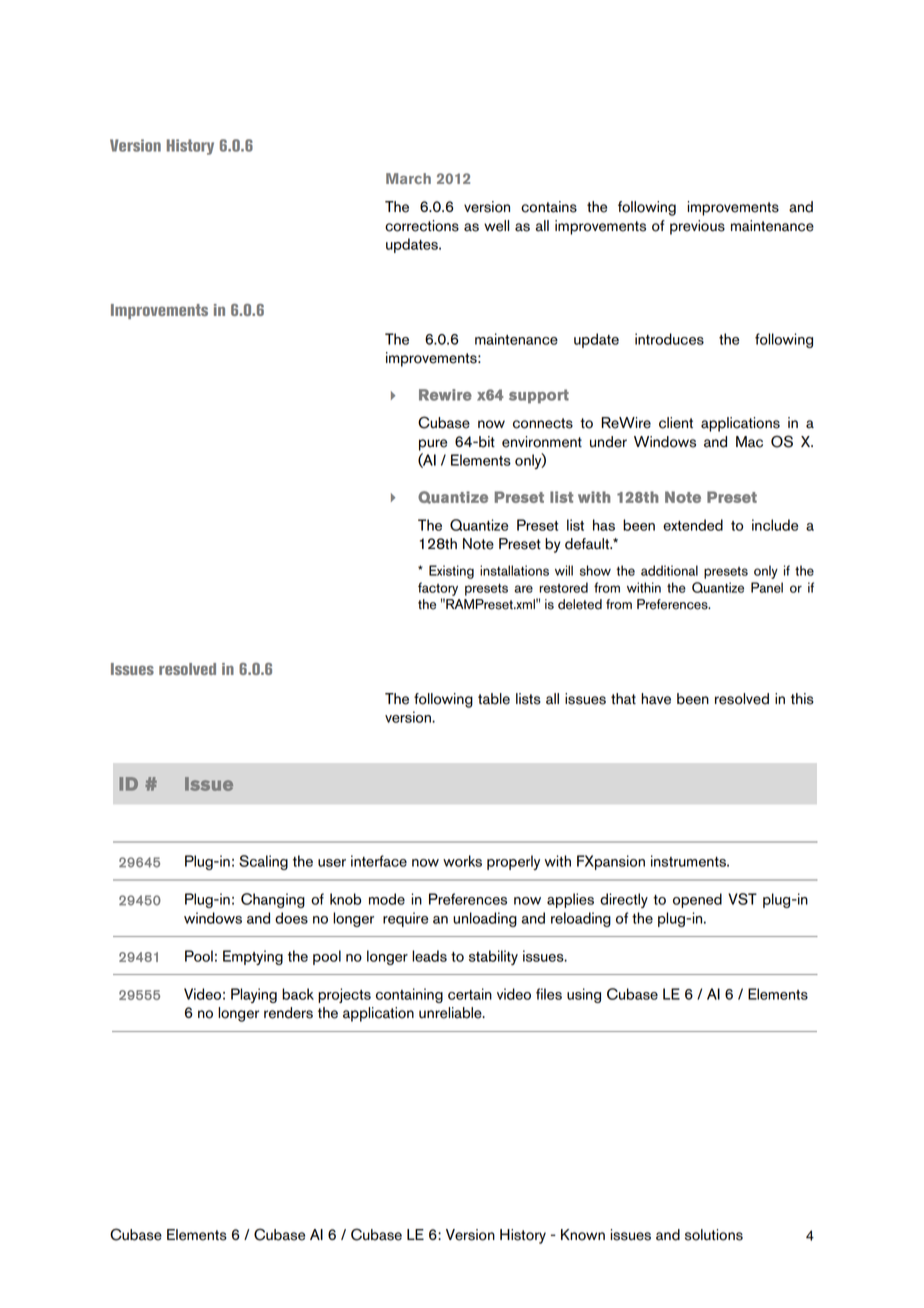 The image size is (924, 1308). What do you see at coordinates (288, 1013) in the document?
I see `renders` at bounding box center [288, 1013].
